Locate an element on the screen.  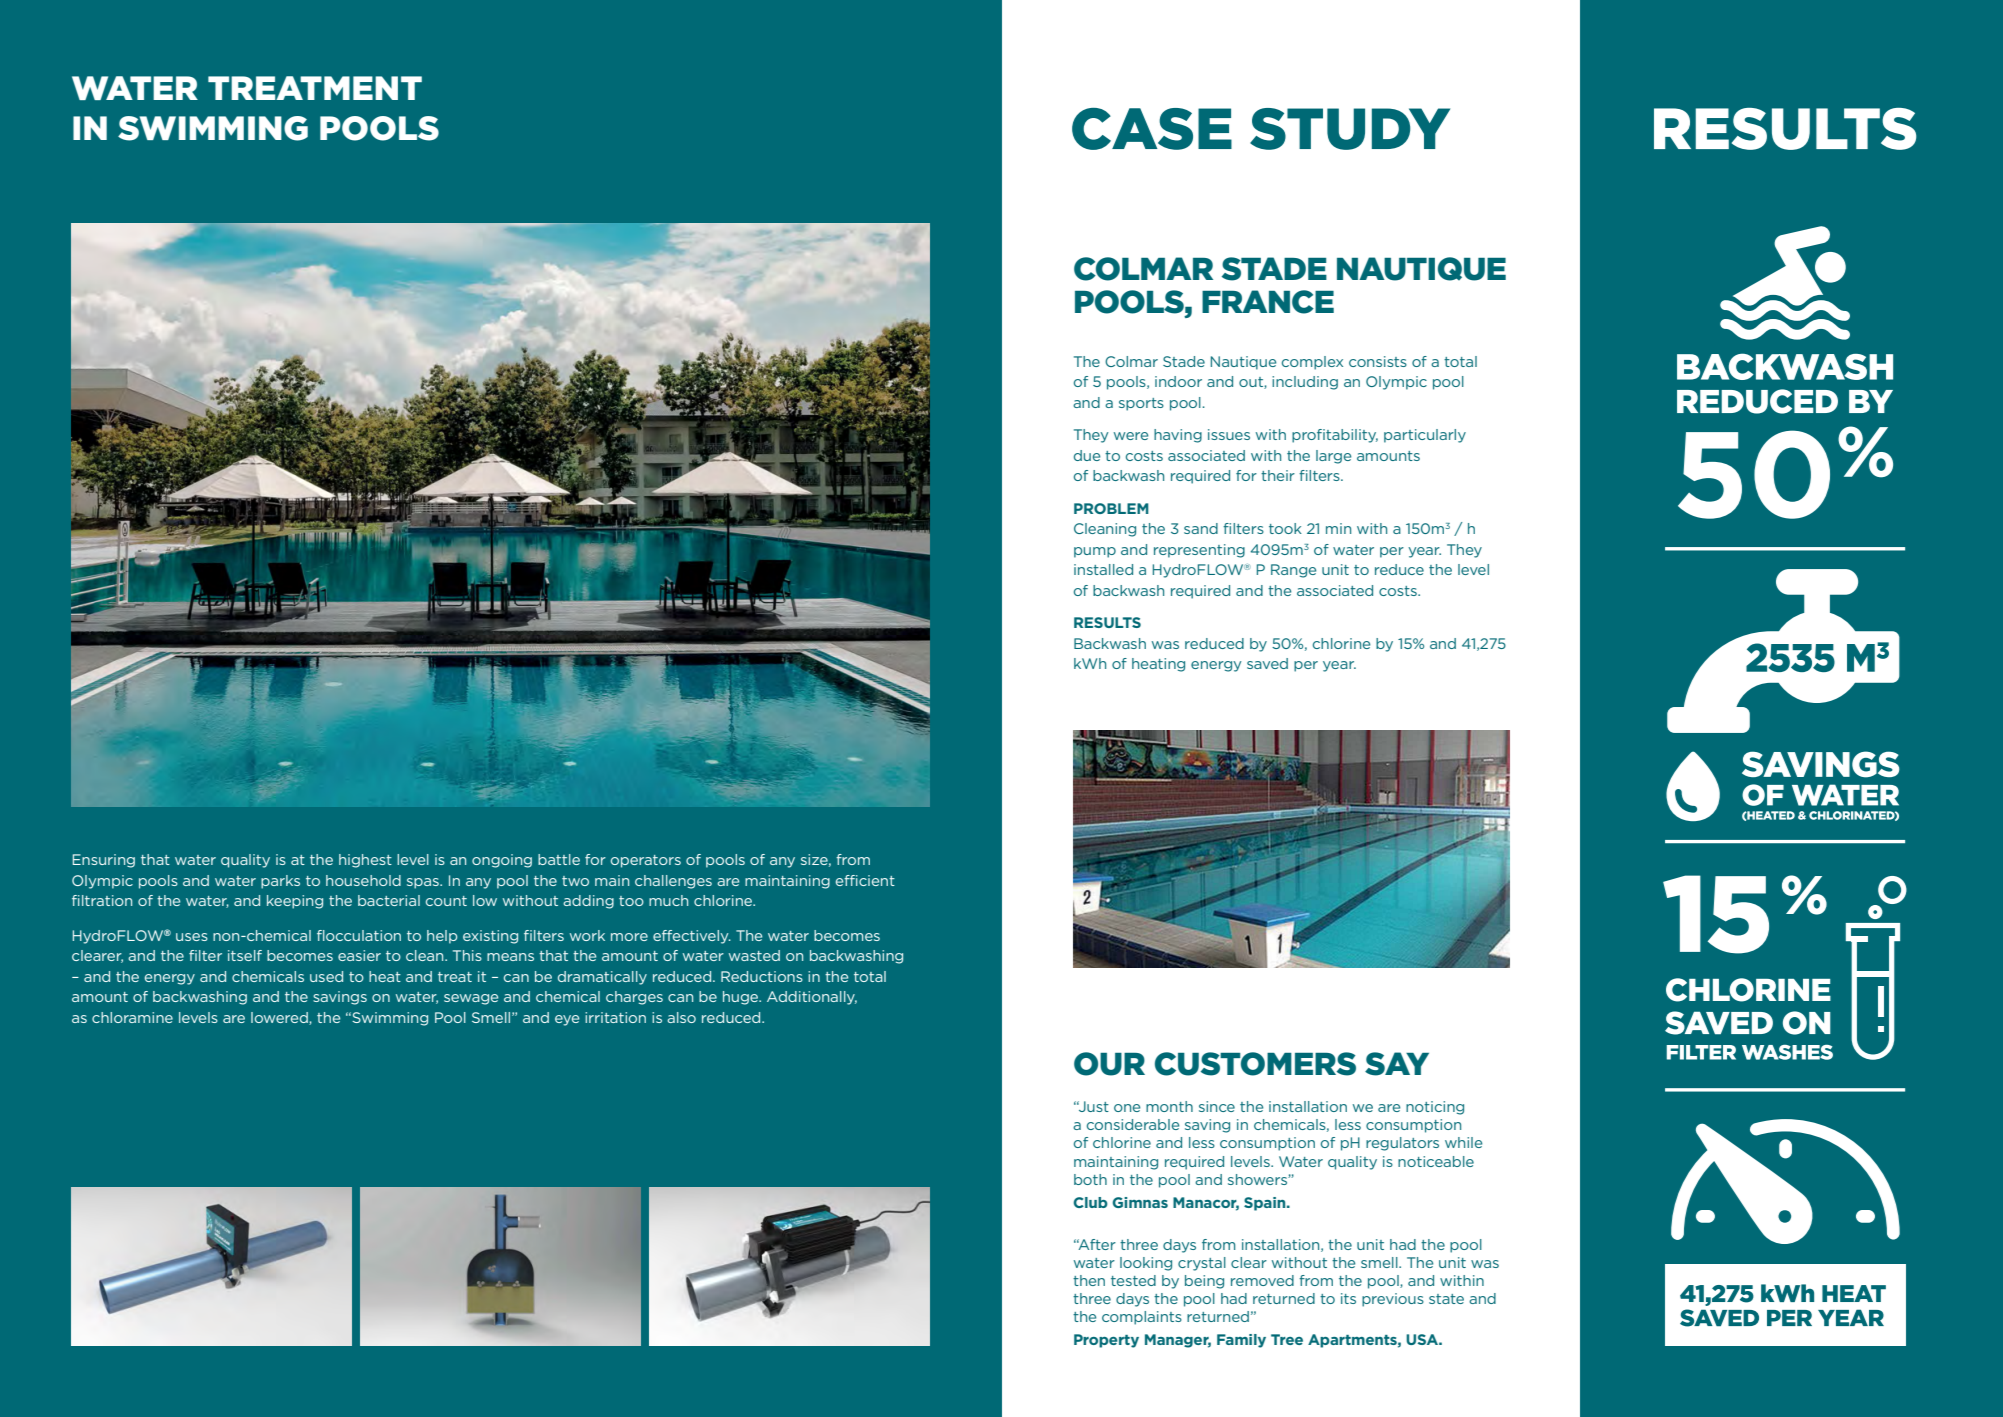
chloramine is located at coordinates (132, 1017).
